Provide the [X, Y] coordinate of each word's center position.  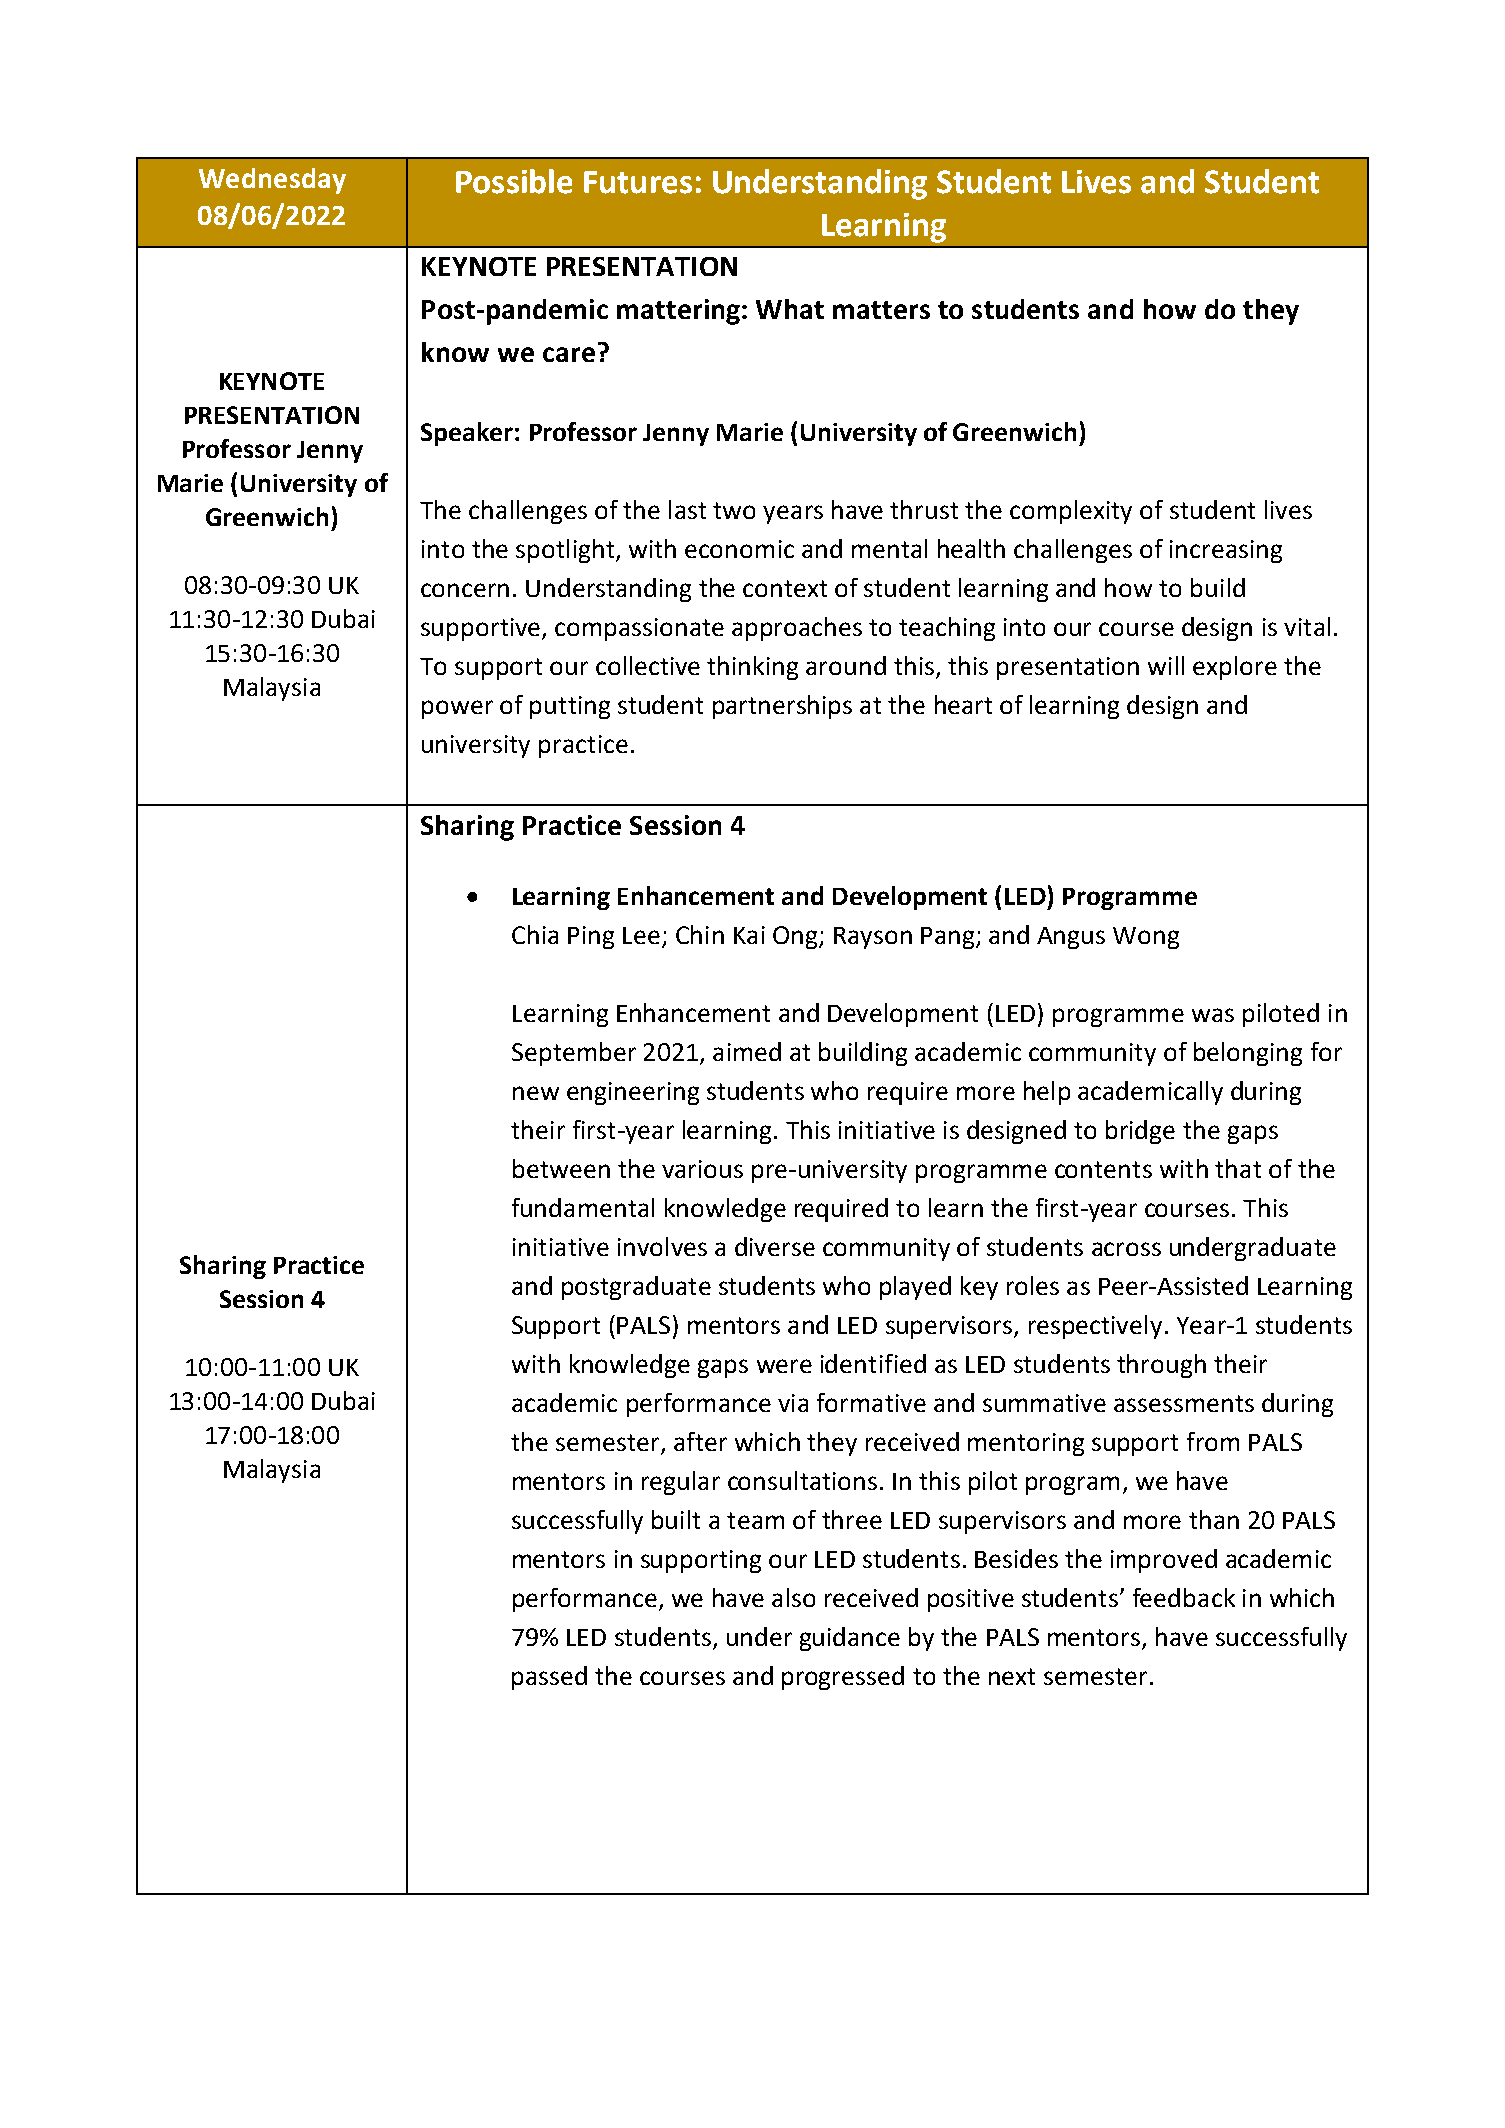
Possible [514, 181]
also [793, 1597]
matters [881, 310]
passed [549, 1678]
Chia [535, 934]
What [790, 309]
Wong [1146, 938]
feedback [1184, 1597]
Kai [749, 935]
